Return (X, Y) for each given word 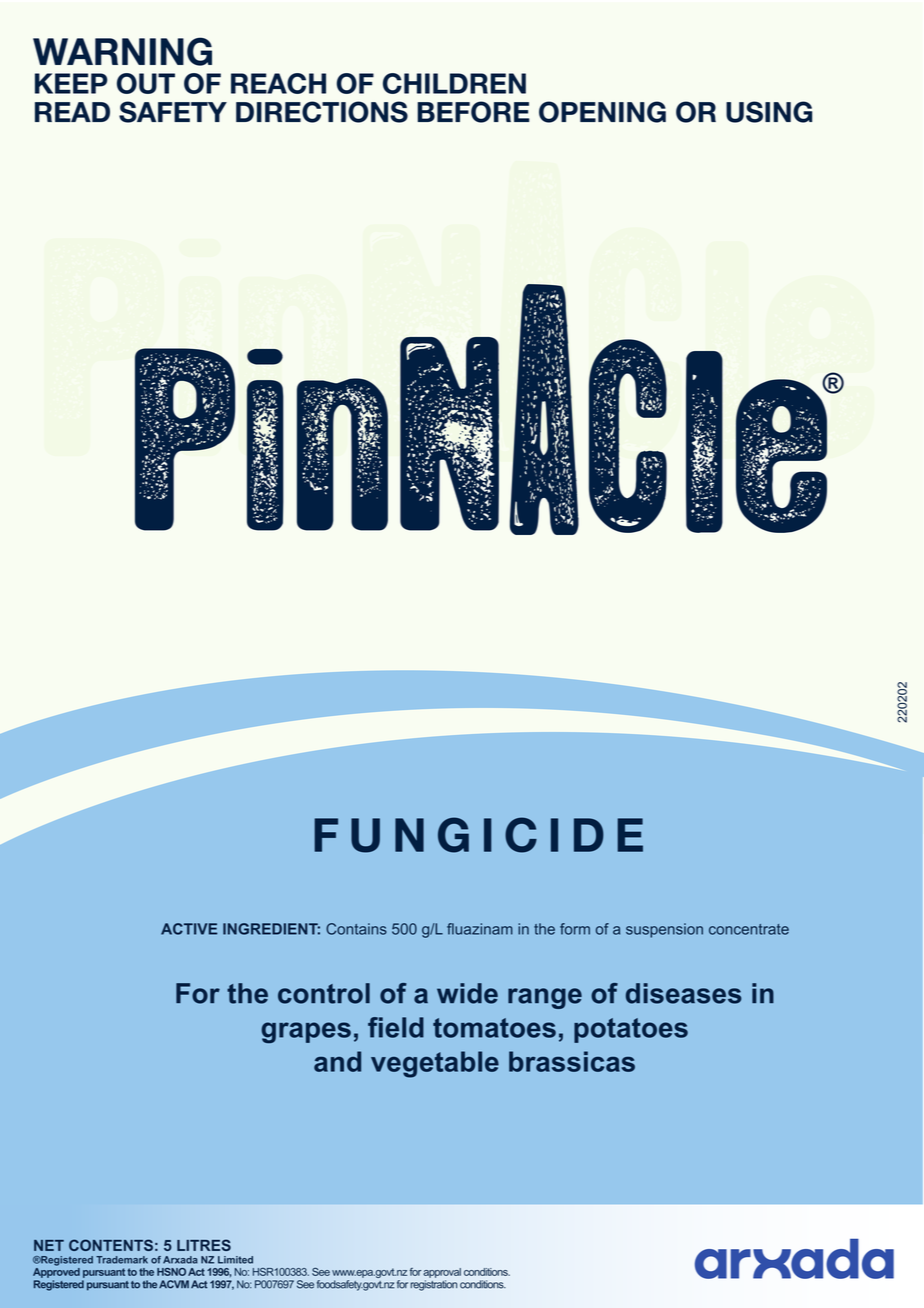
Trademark (122, 1260)
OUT (146, 83)
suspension (664, 930)
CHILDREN (454, 83)
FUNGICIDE (478, 835)
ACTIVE (189, 929)
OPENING (602, 112)
